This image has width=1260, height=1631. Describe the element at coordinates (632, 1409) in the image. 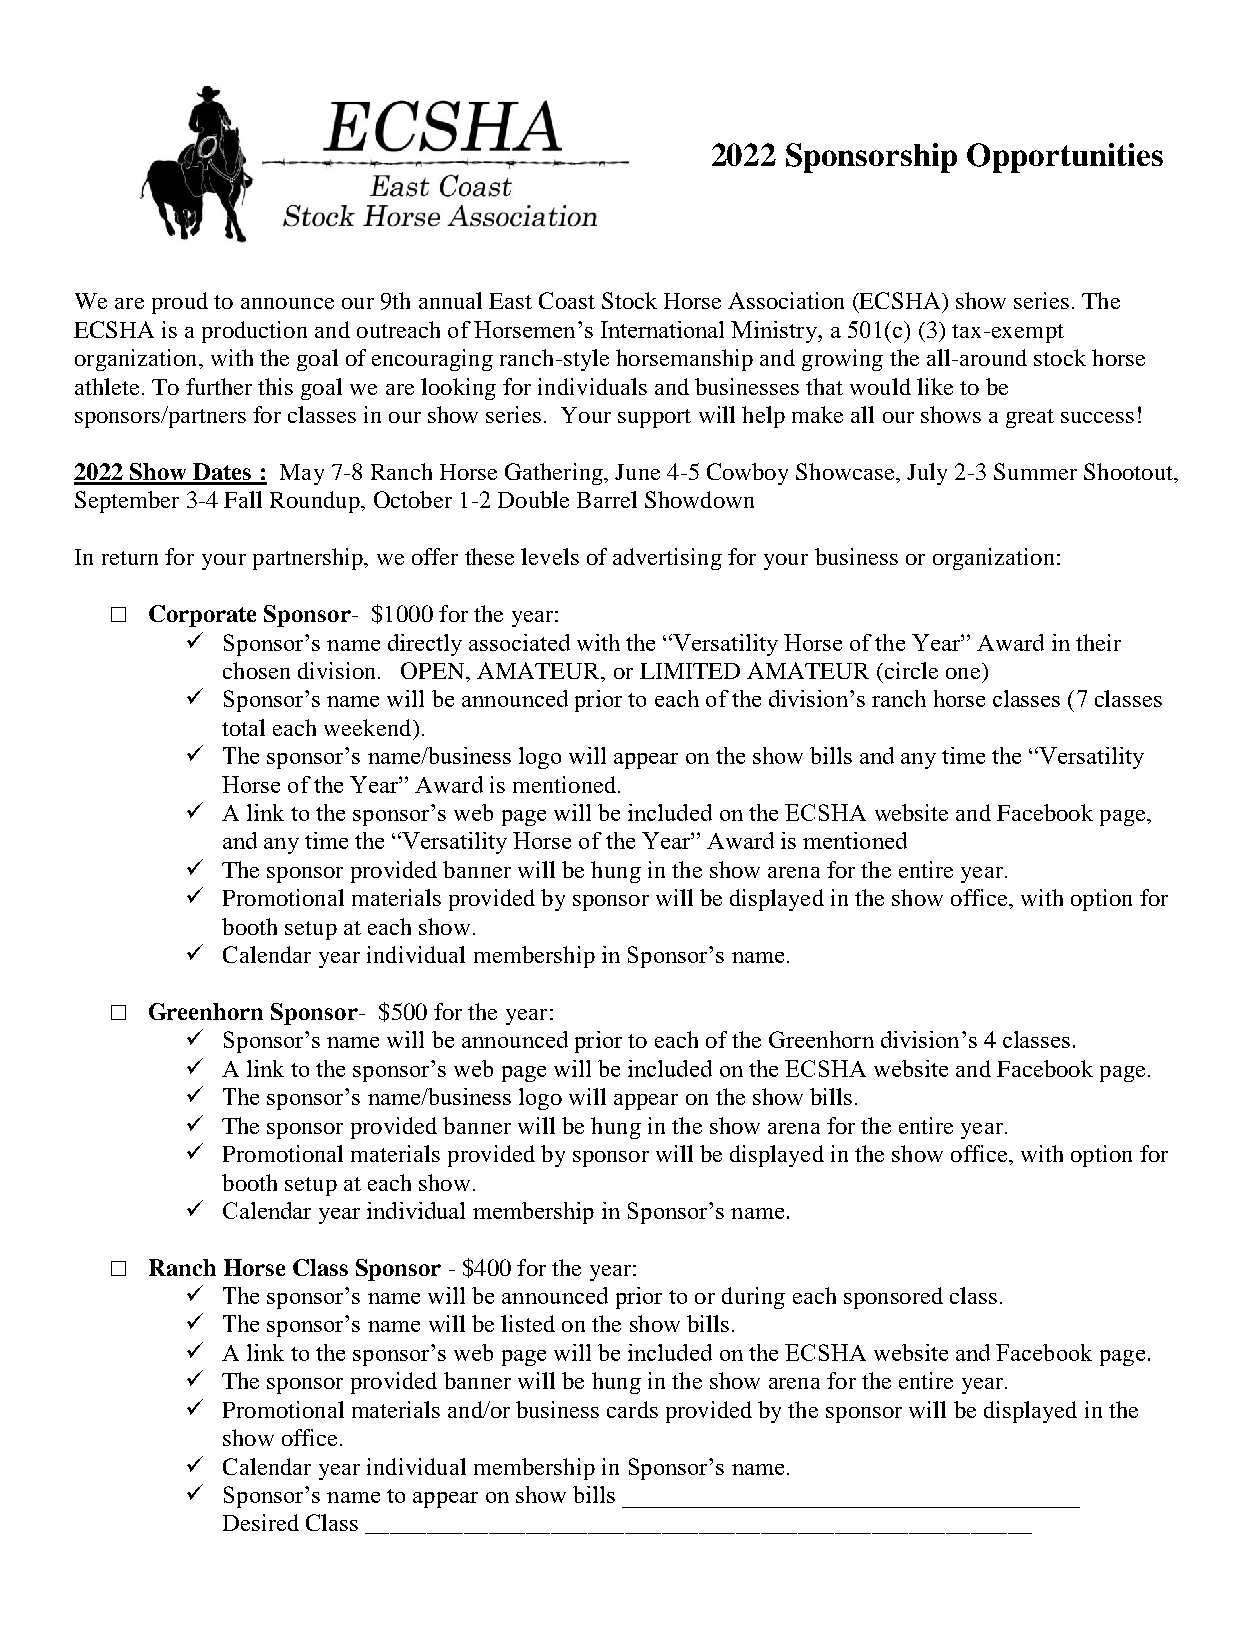

I see `cards` at that location.
